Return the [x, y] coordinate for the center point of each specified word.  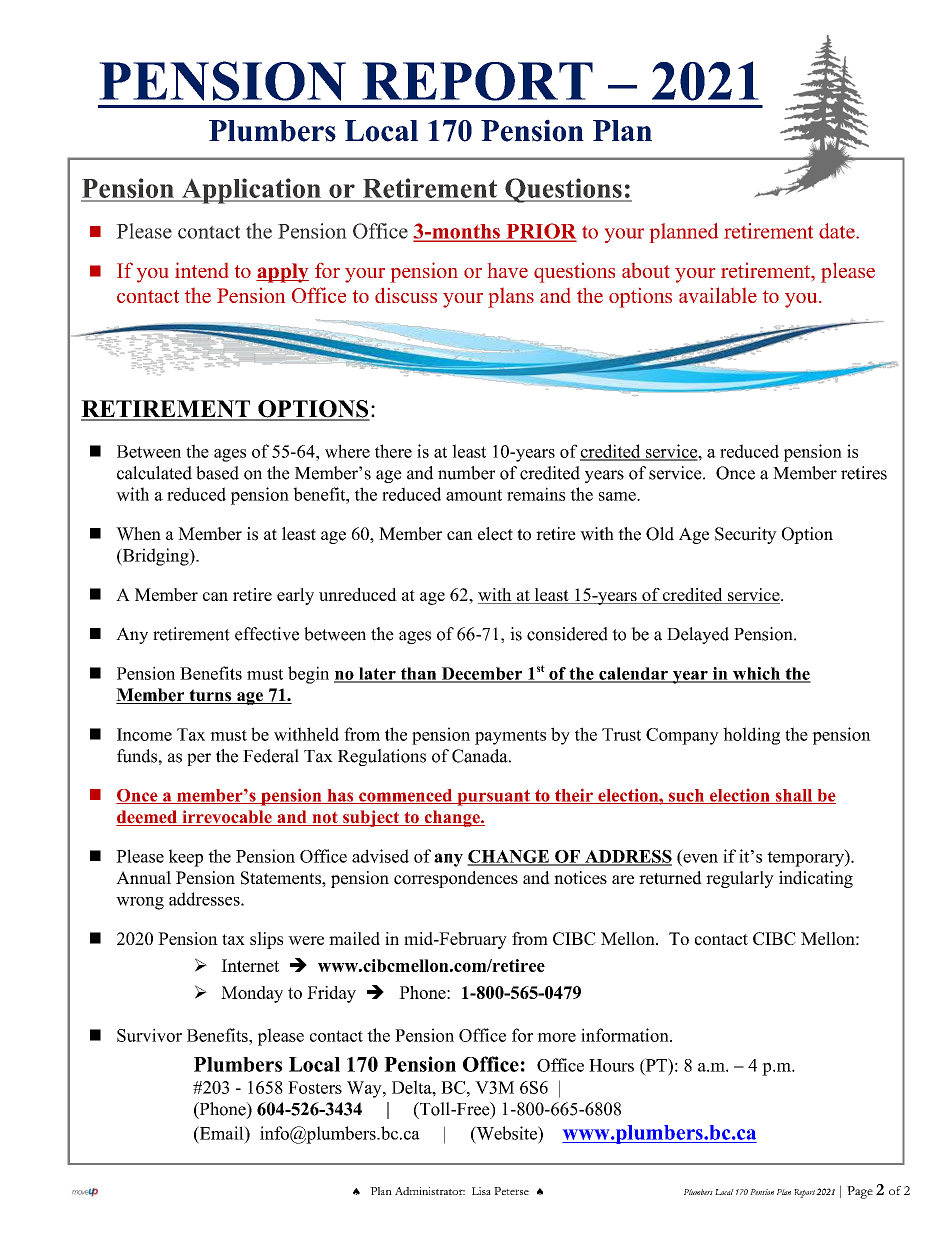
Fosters [315, 1087]
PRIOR [540, 232]
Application [251, 191]
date [838, 231]
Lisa [481, 1191]
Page [860, 1192]
